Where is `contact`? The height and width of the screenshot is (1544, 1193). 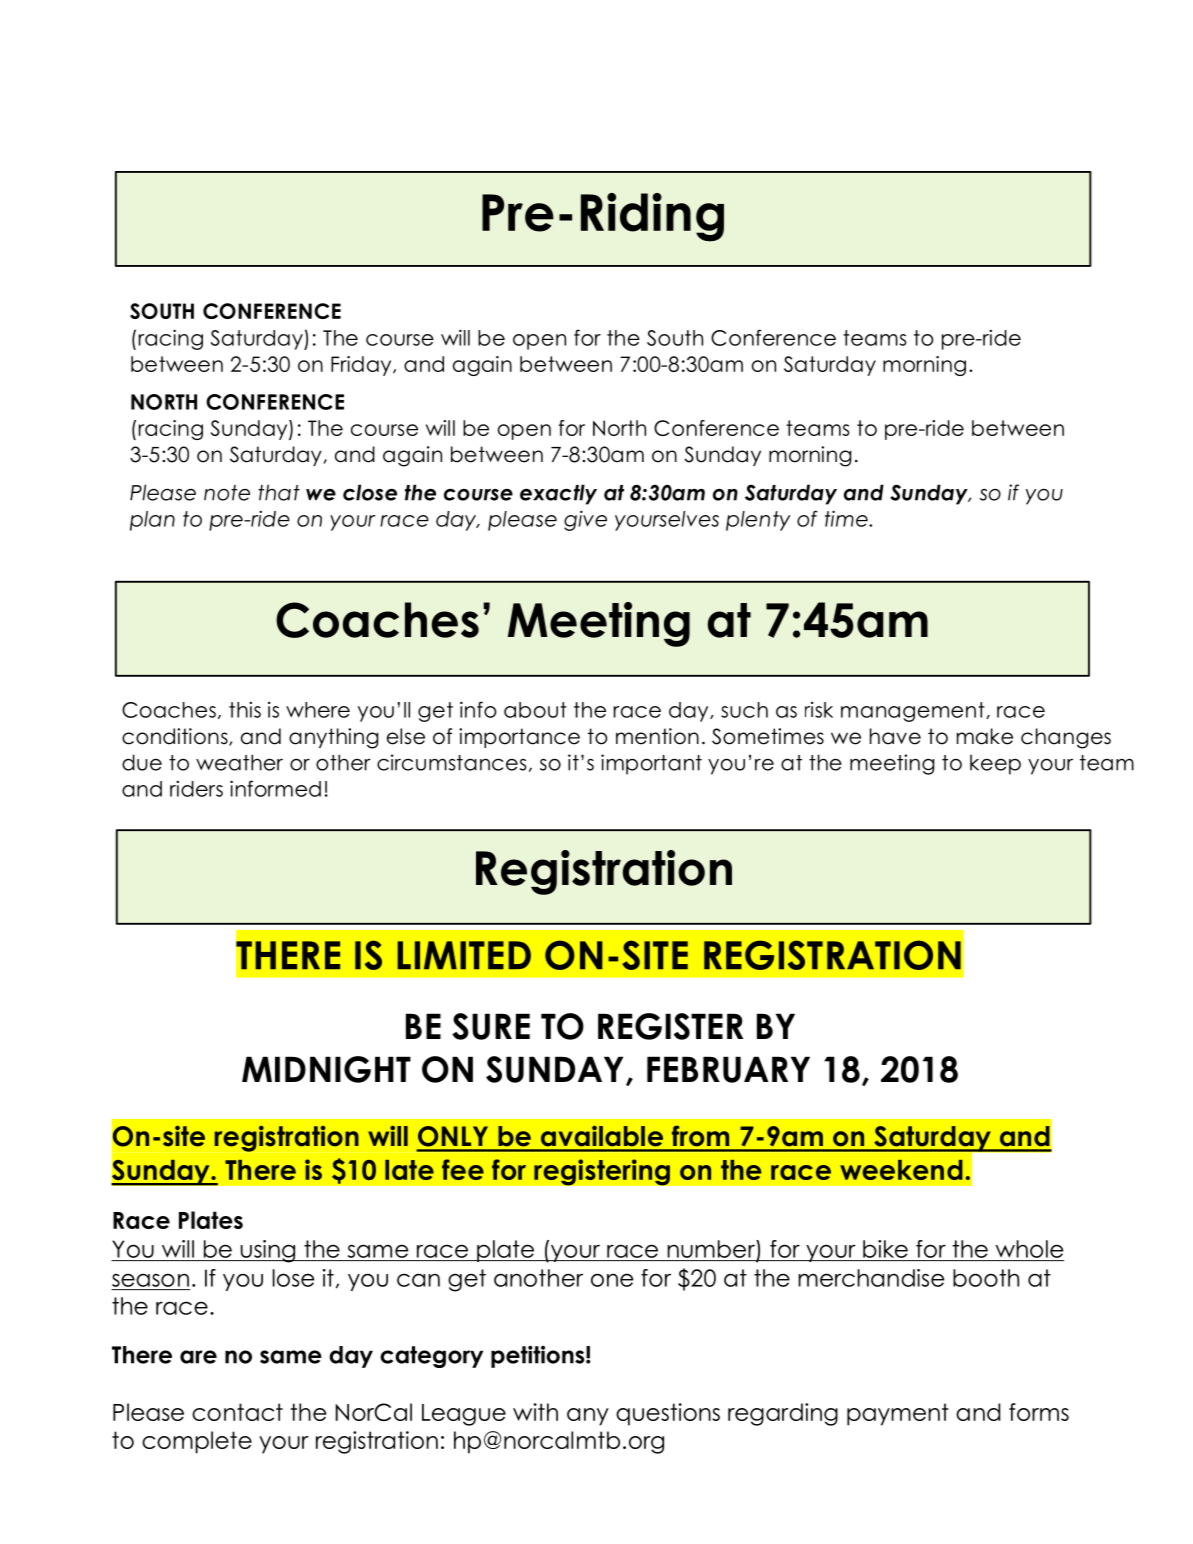 contact is located at coordinates (237, 1412).
